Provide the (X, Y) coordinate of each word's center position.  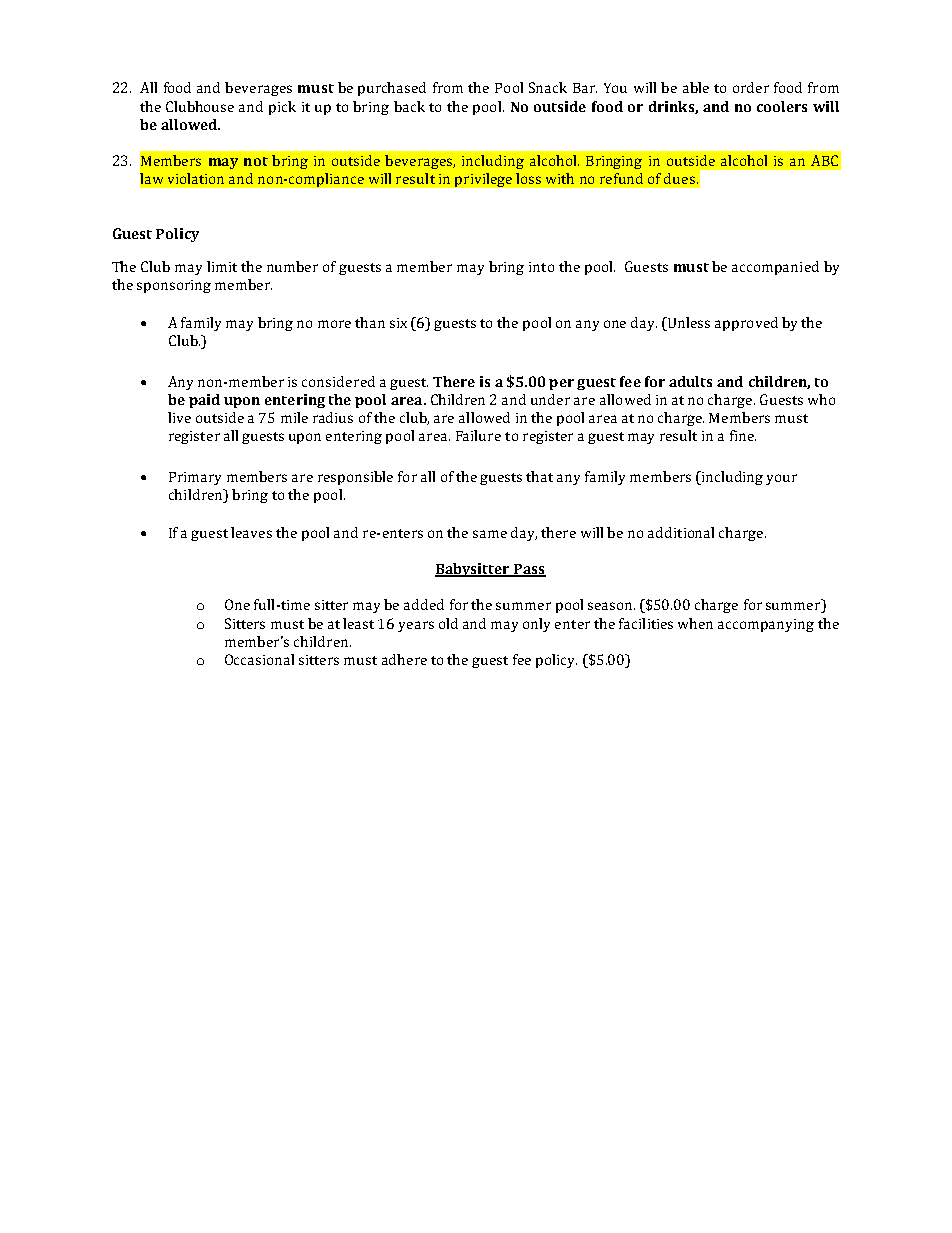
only (536, 625)
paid (204, 401)
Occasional (259, 659)
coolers (782, 106)
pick (282, 108)
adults (690, 381)
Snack (548, 87)
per (561, 384)
